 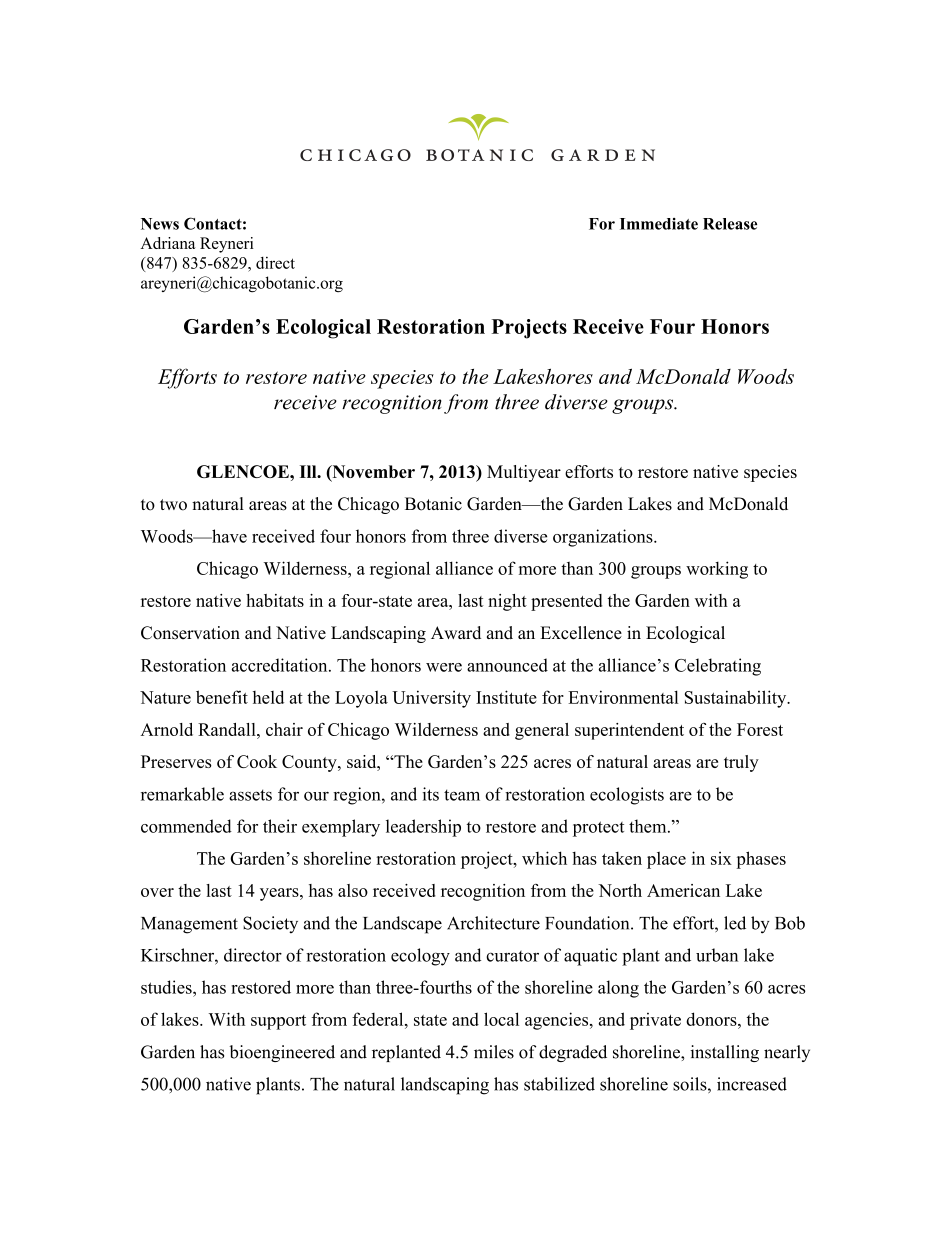 What do you see at coordinates (250, 795) in the page?
I see `assets` at bounding box center [250, 795].
